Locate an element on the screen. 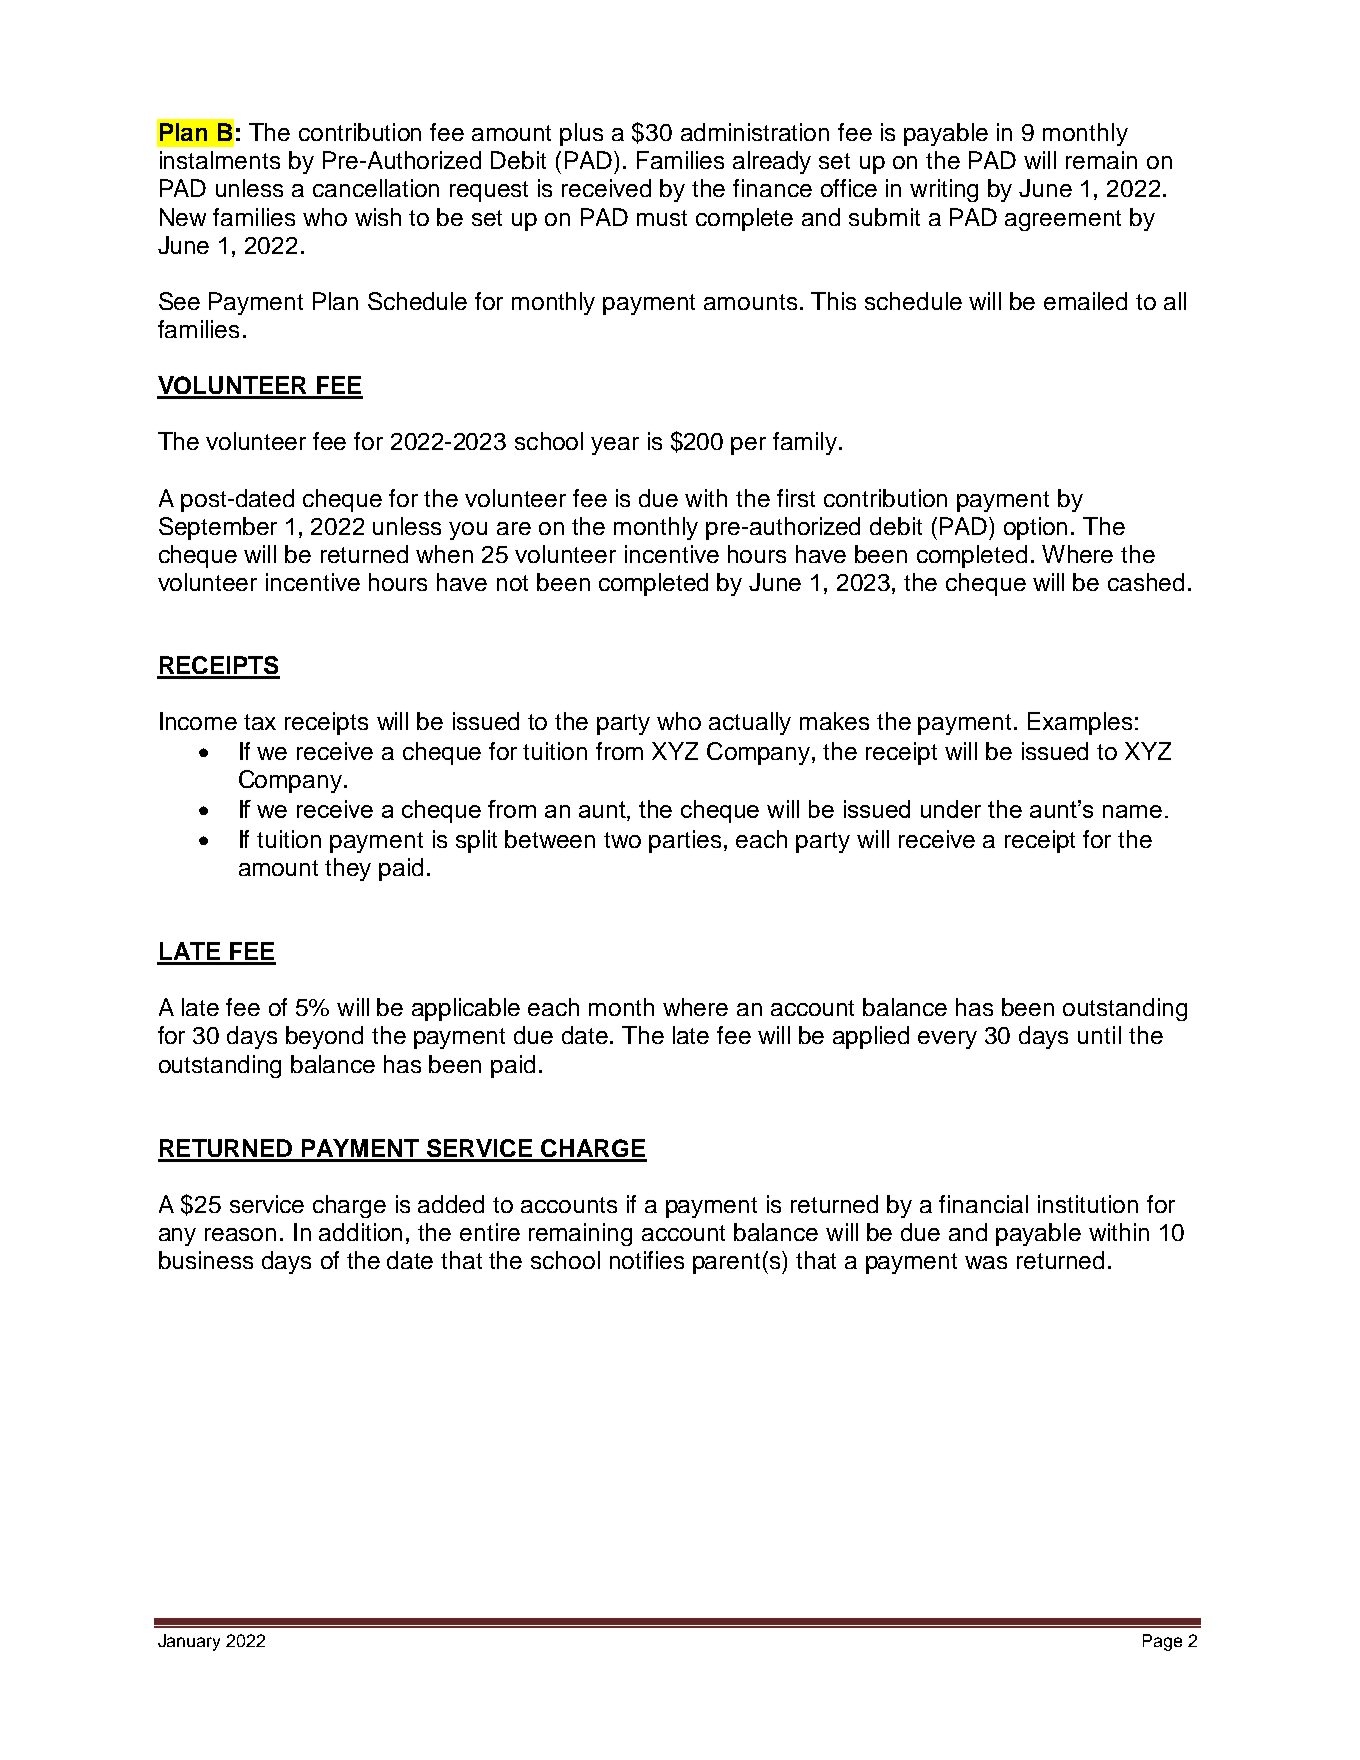 Image resolution: width=1360 pixels, height=1760 pixels. January is located at coordinates (189, 1642).
